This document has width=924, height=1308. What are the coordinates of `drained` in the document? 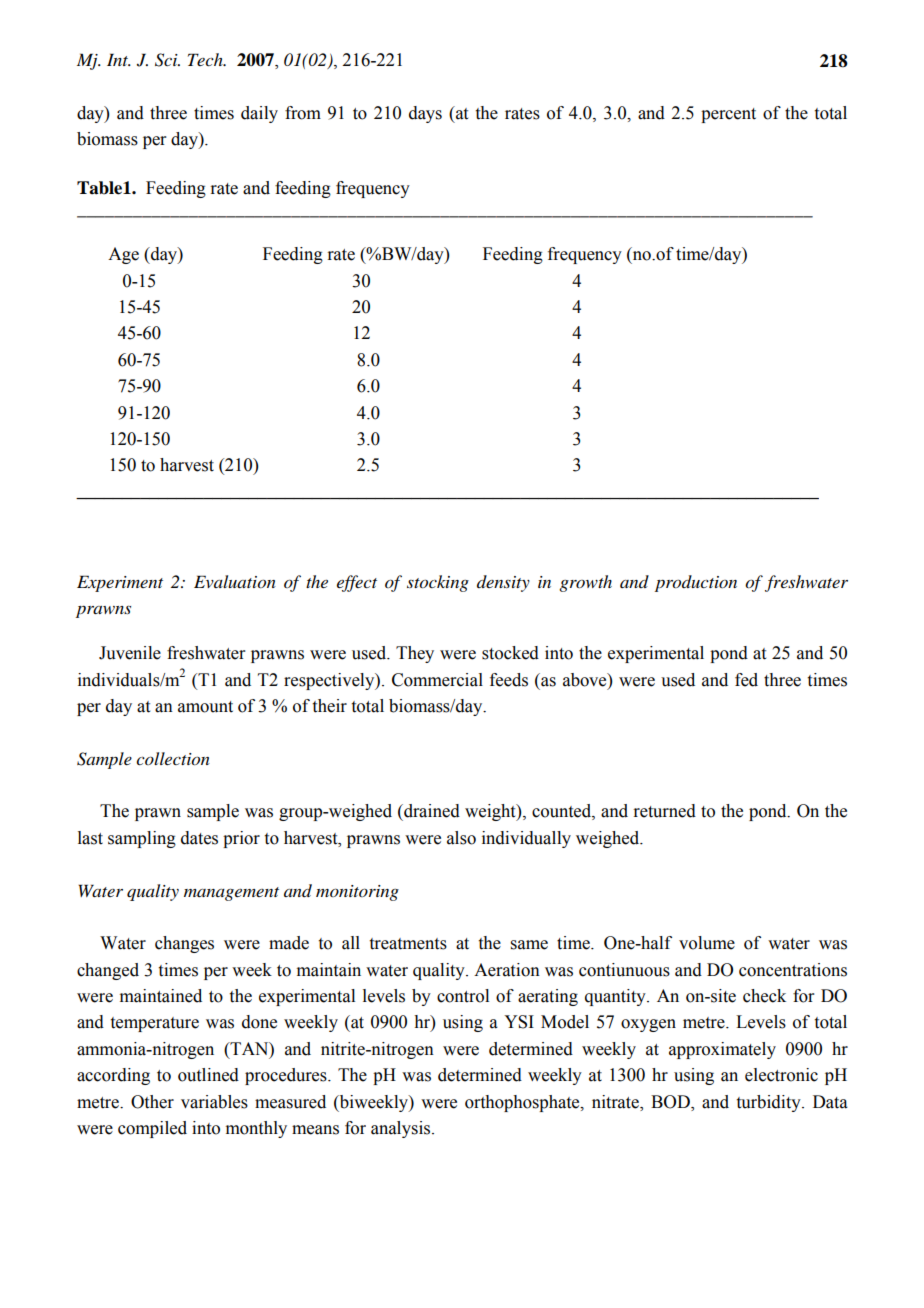 It's located at (431, 811).
